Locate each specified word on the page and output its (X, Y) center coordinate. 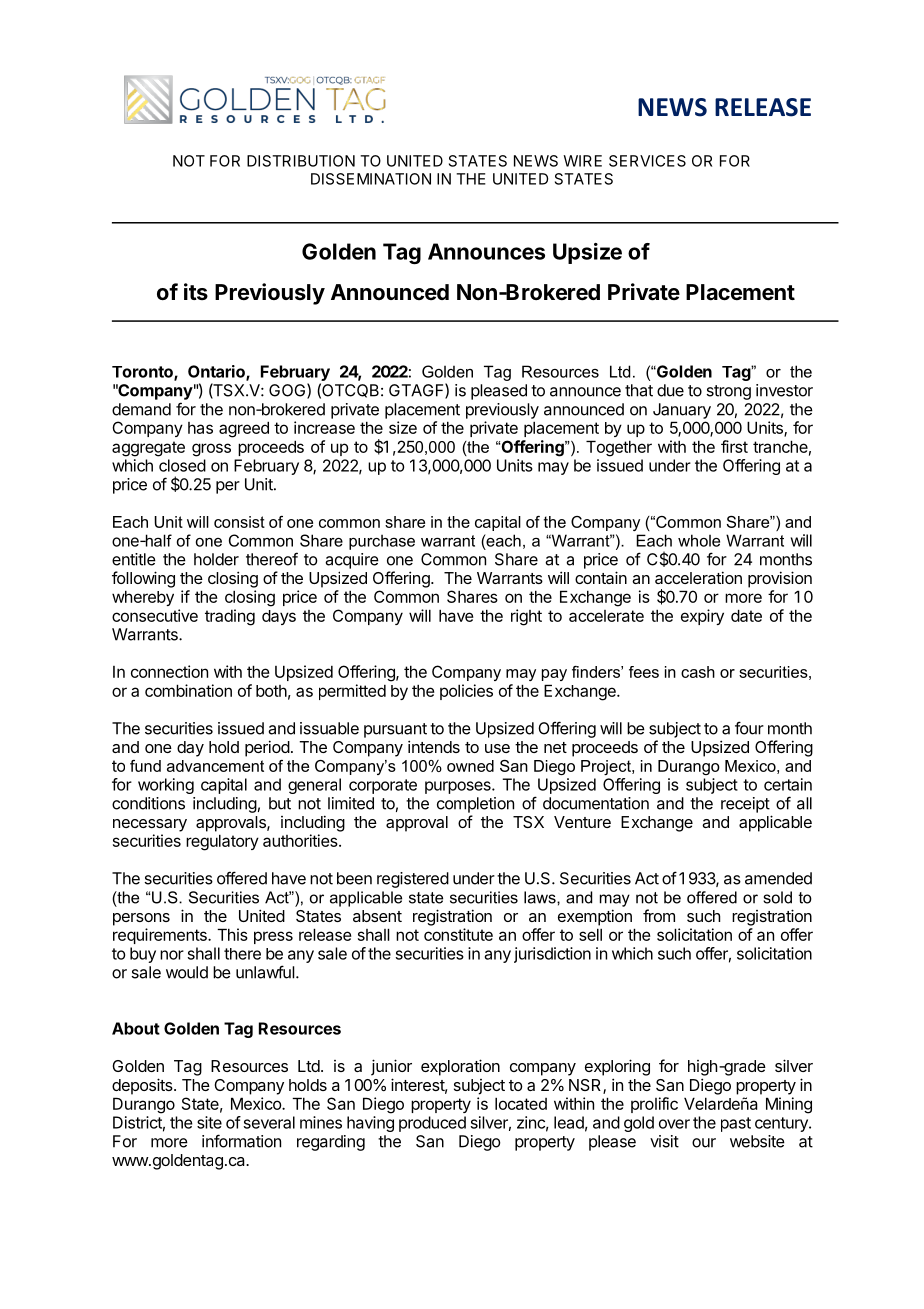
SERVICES (647, 161)
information (241, 1141)
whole (699, 540)
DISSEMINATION (371, 179)
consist (239, 522)
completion (475, 805)
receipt (745, 805)
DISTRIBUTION (301, 161)
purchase (382, 542)
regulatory (222, 842)
